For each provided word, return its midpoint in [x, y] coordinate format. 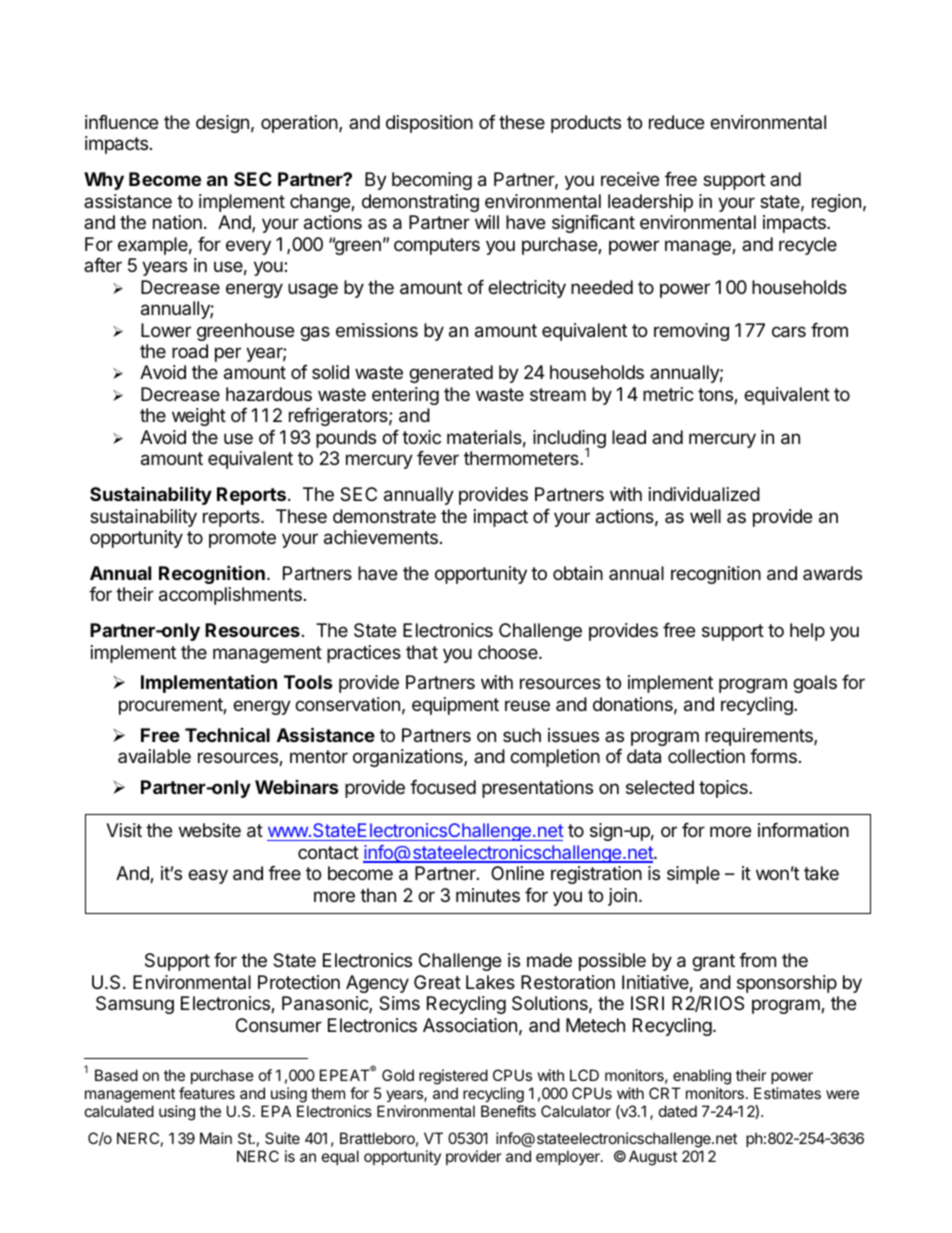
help [807, 632]
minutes [488, 895]
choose [509, 652]
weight [199, 417]
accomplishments [230, 596]
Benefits [508, 1111]
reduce [676, 122]
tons [716, 396]
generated [451, 374]
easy [208, 876]
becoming [432, 181]
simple [693, 875]
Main [216, 1138]
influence [121, 122]
